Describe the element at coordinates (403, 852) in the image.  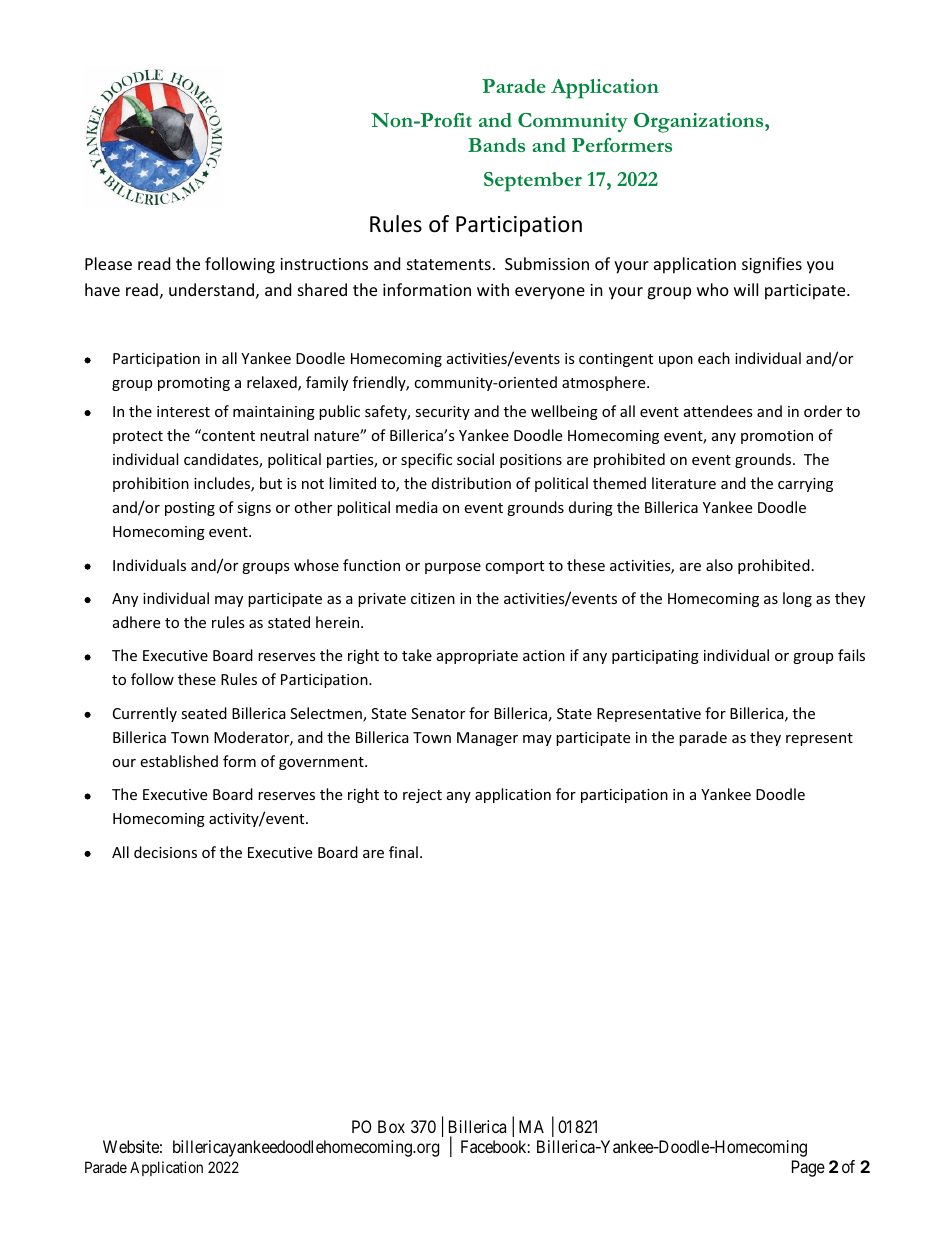
I see `final` at that location.
